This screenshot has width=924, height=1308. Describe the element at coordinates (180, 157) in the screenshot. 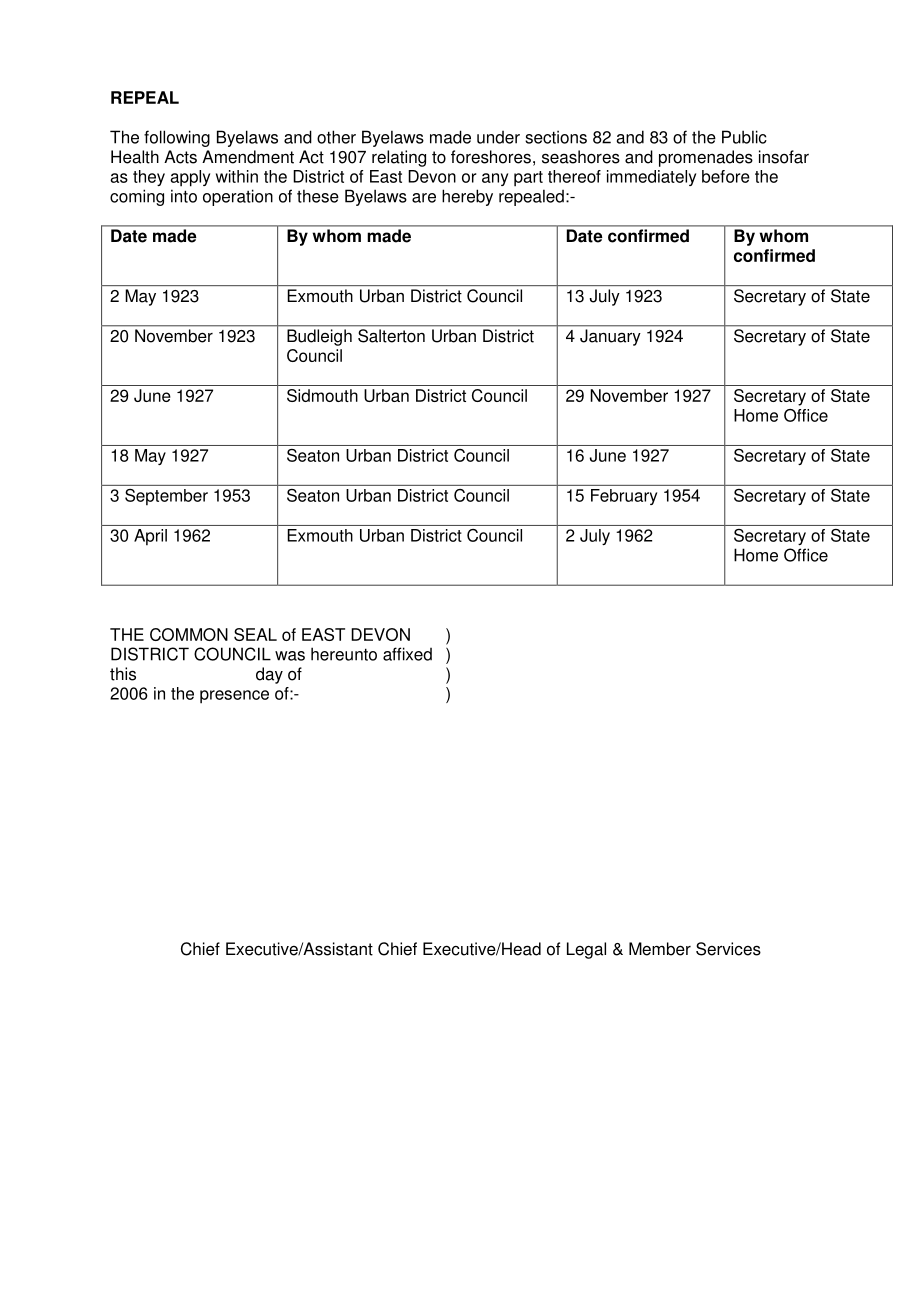

I see `Acts` at that location.
